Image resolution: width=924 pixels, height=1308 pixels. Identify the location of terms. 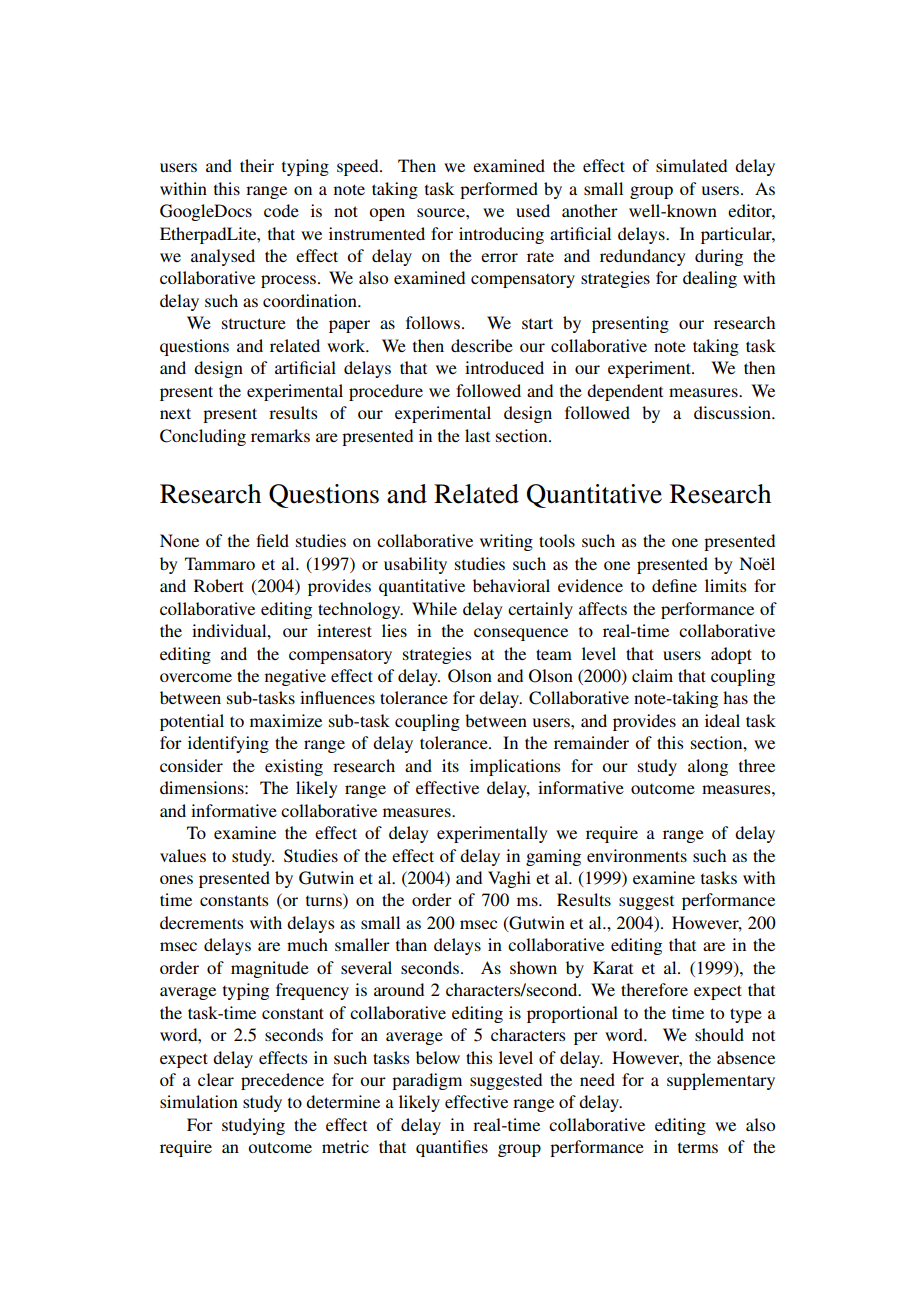
(698, 1148).
